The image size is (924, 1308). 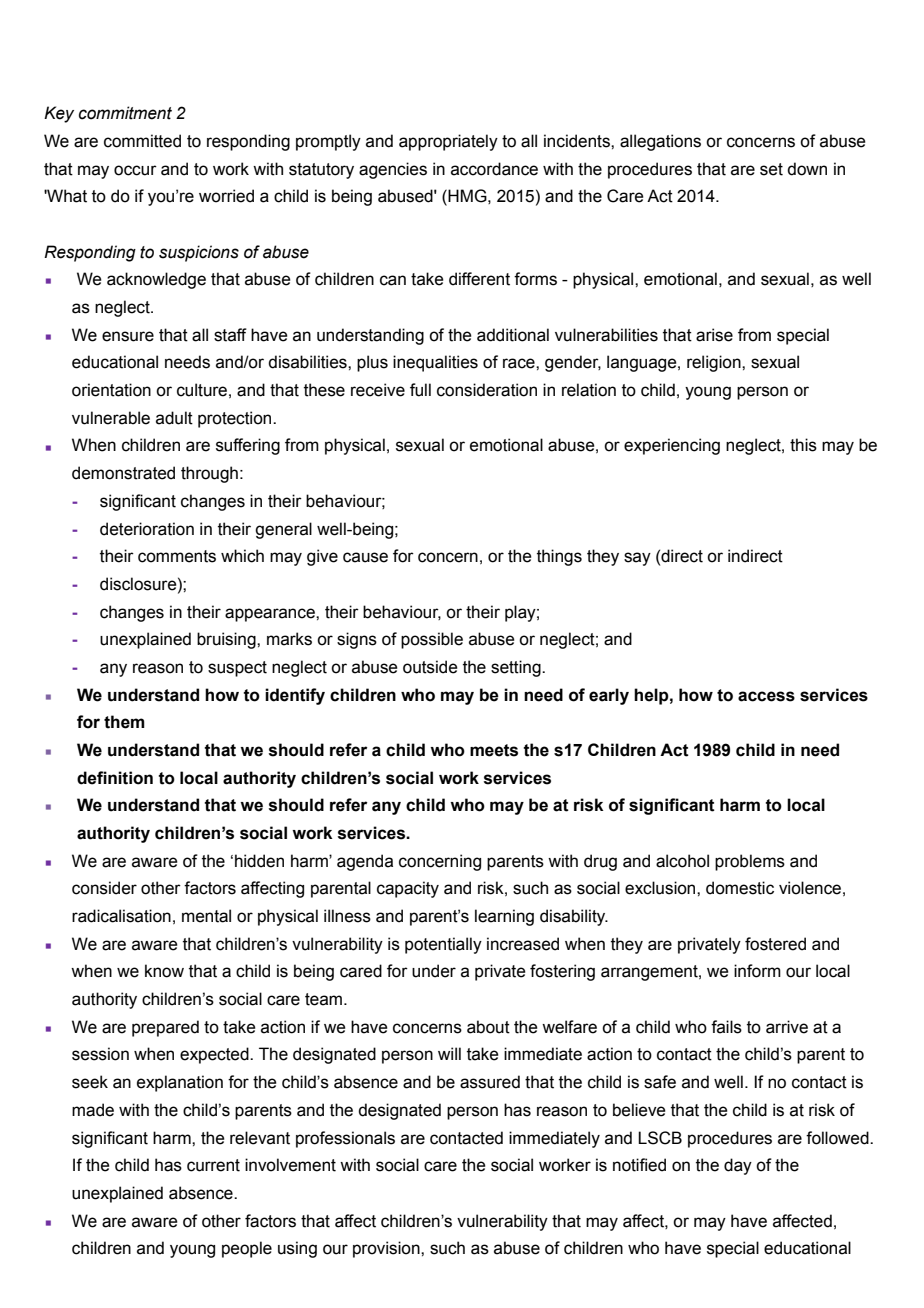 What do you see at coordinates (387, 1249) in the screenshot?
I see `provision` at bounding box center [387, 1249].
